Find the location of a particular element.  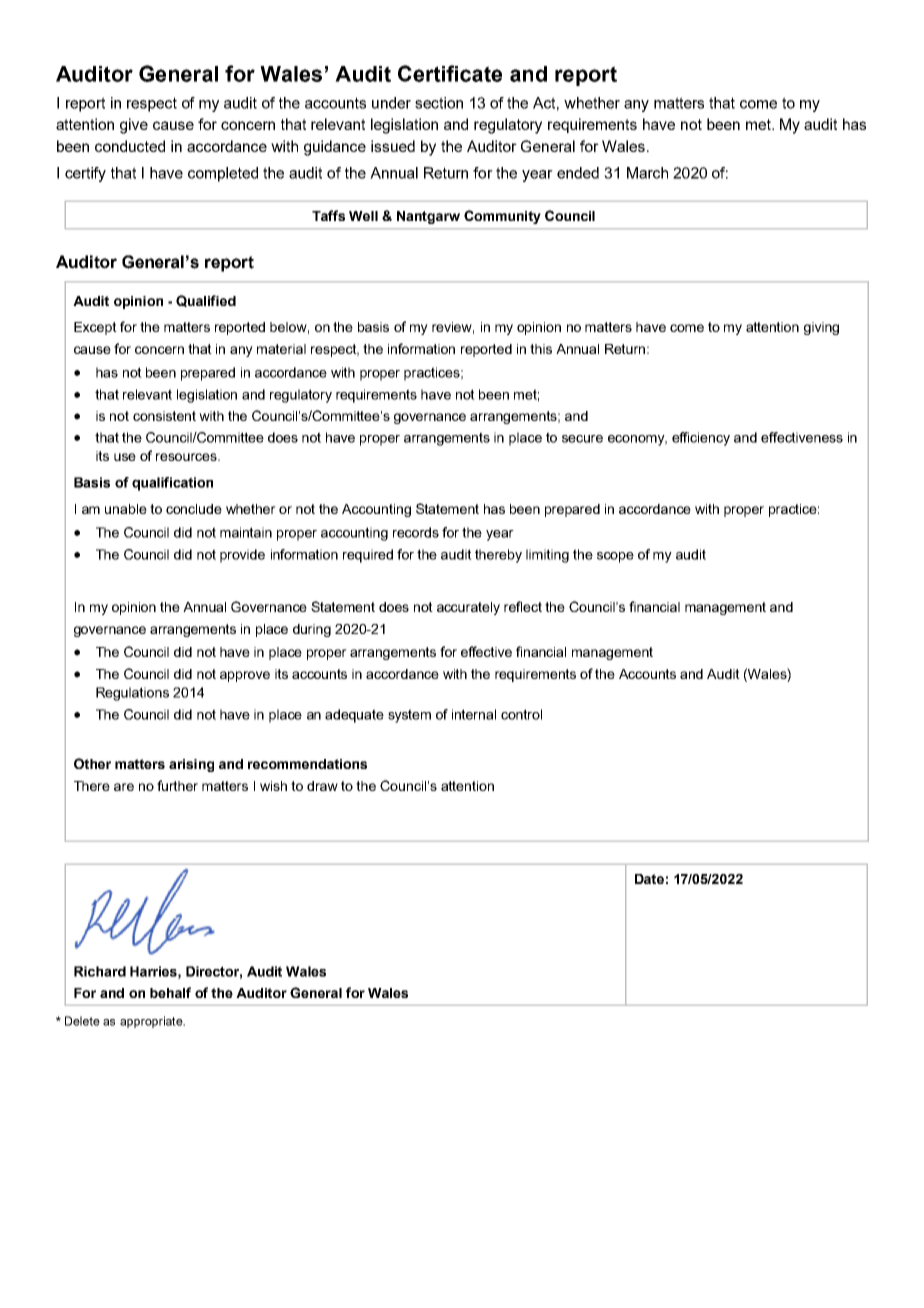

March is located at coordinates (647, 173).
